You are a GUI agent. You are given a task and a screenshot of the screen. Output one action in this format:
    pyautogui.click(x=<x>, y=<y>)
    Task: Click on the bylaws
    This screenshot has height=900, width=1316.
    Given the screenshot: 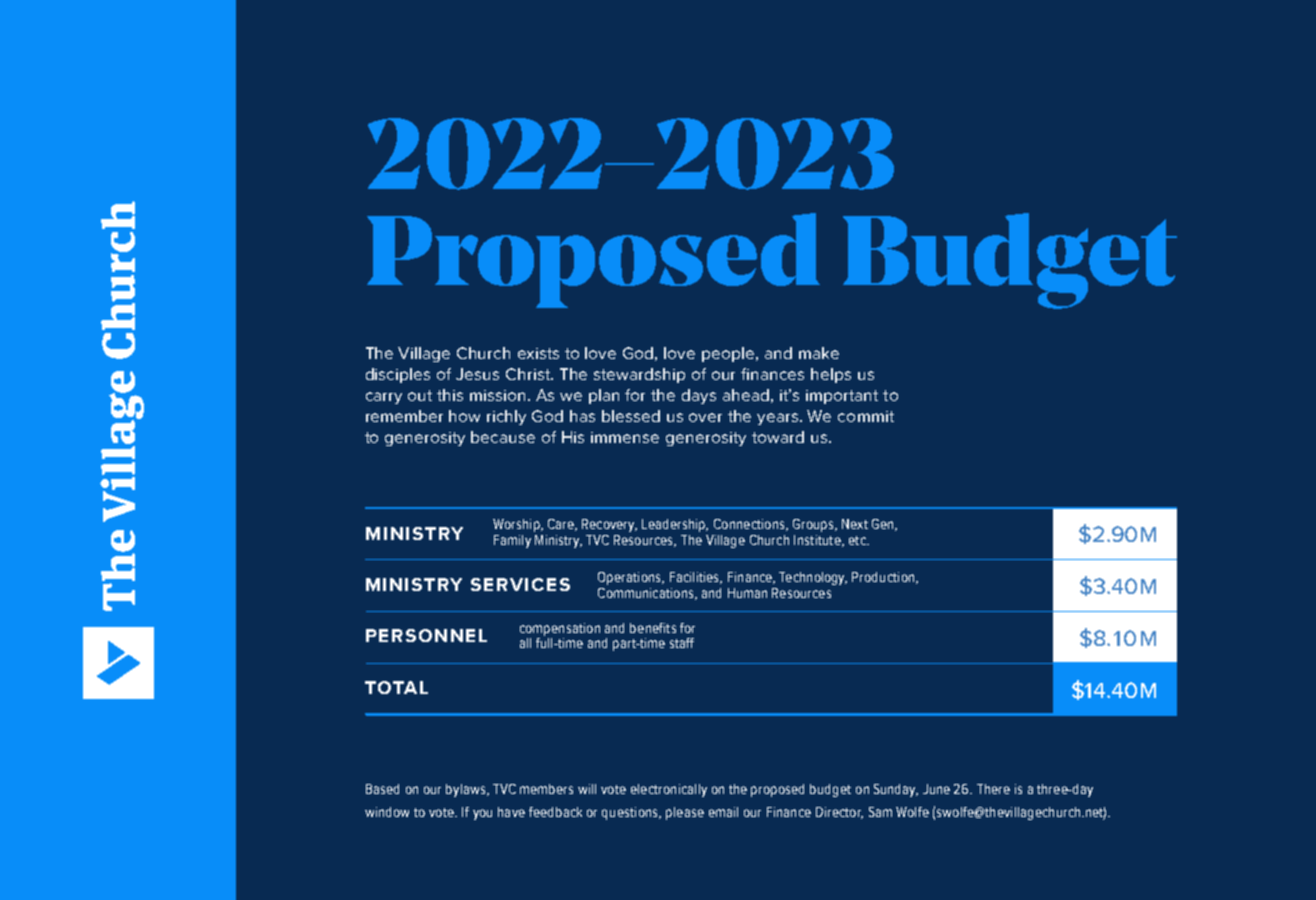 What is the action you would take?
    pyautogui.click(x=467, y=790)
